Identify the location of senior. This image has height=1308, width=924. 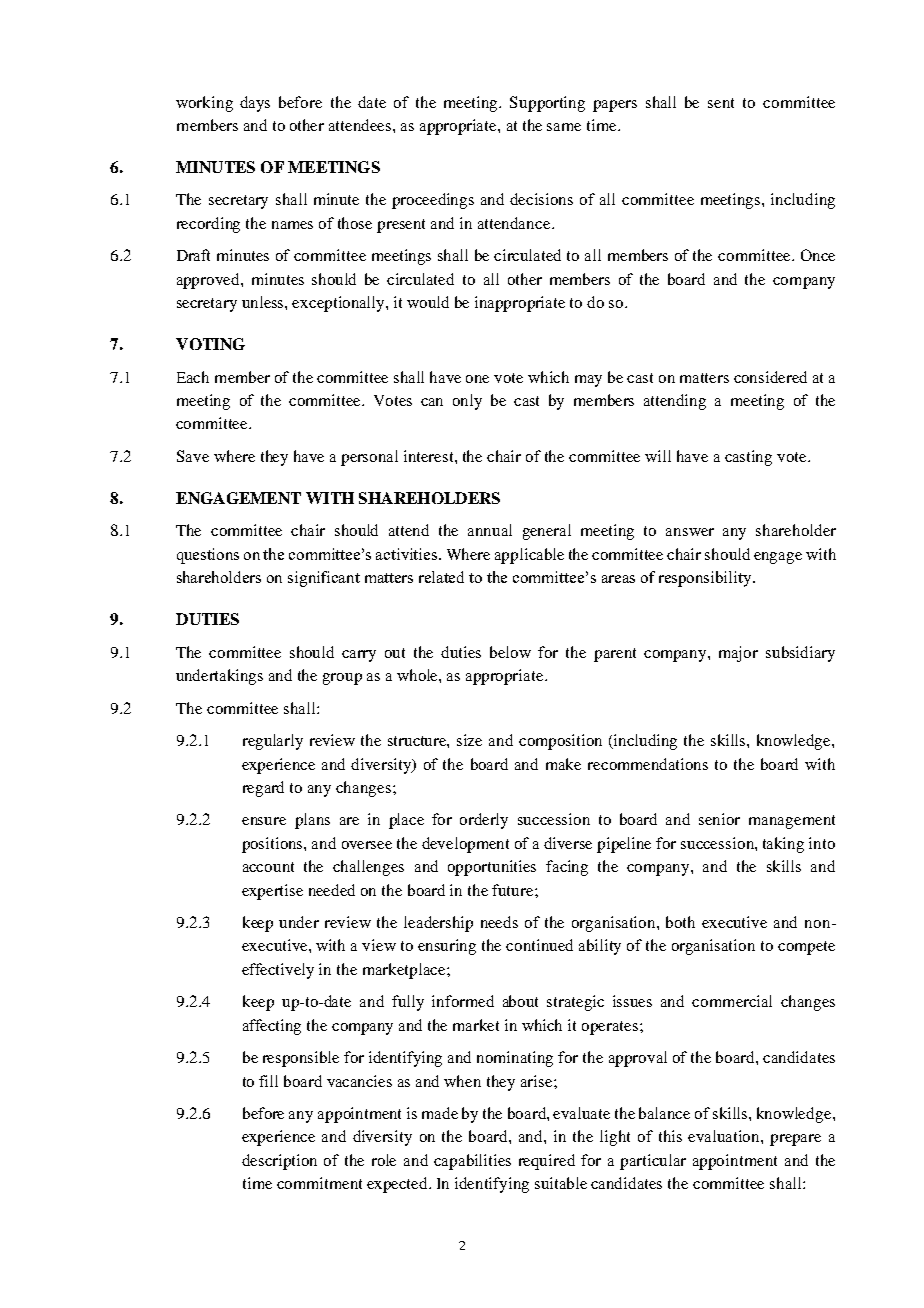
(719, 819).
